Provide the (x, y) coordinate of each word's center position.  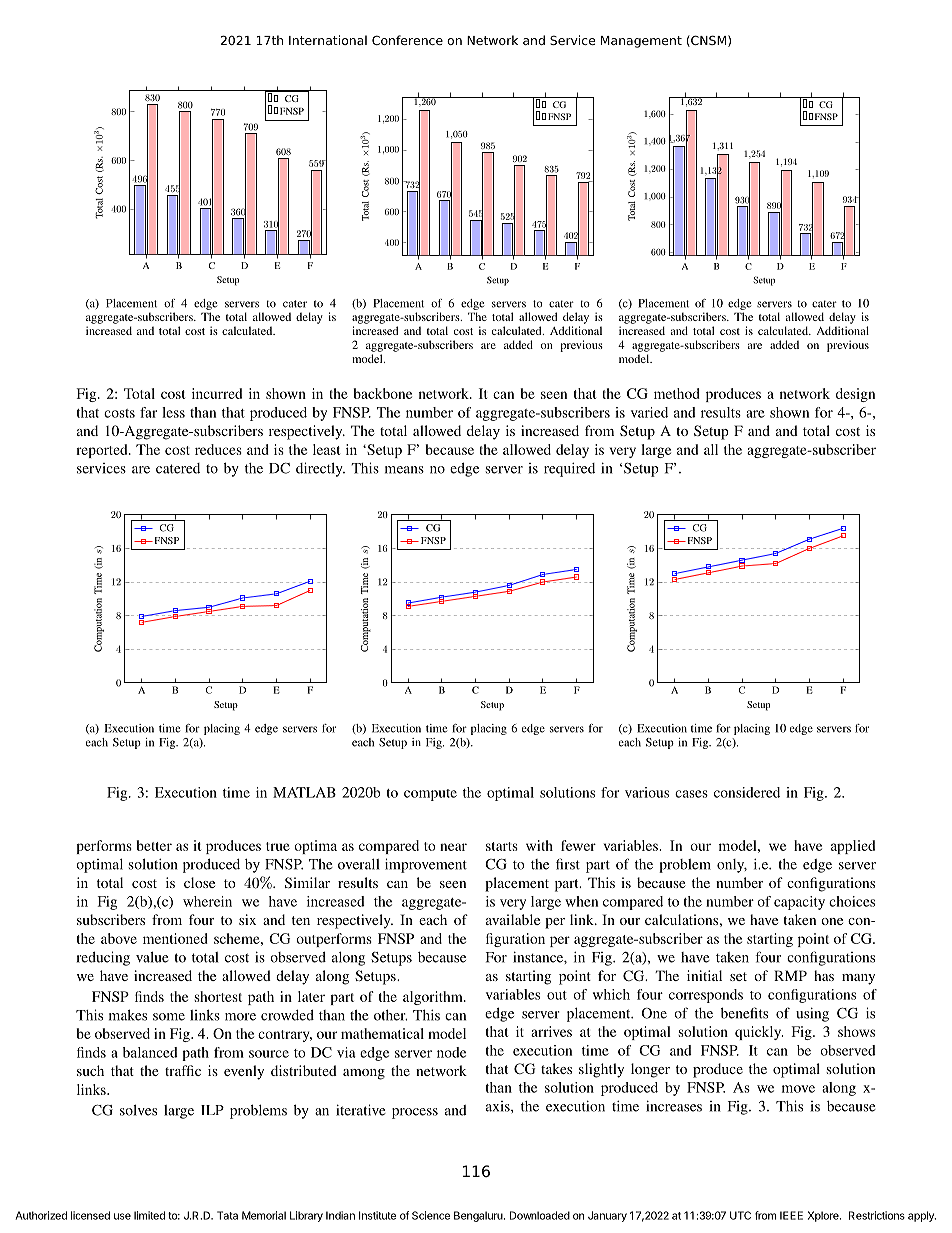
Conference (407, 40)
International (328, 40)
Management (641, 42)
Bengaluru (479, 1216)
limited (149, 1215)
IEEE (791, 1215)
